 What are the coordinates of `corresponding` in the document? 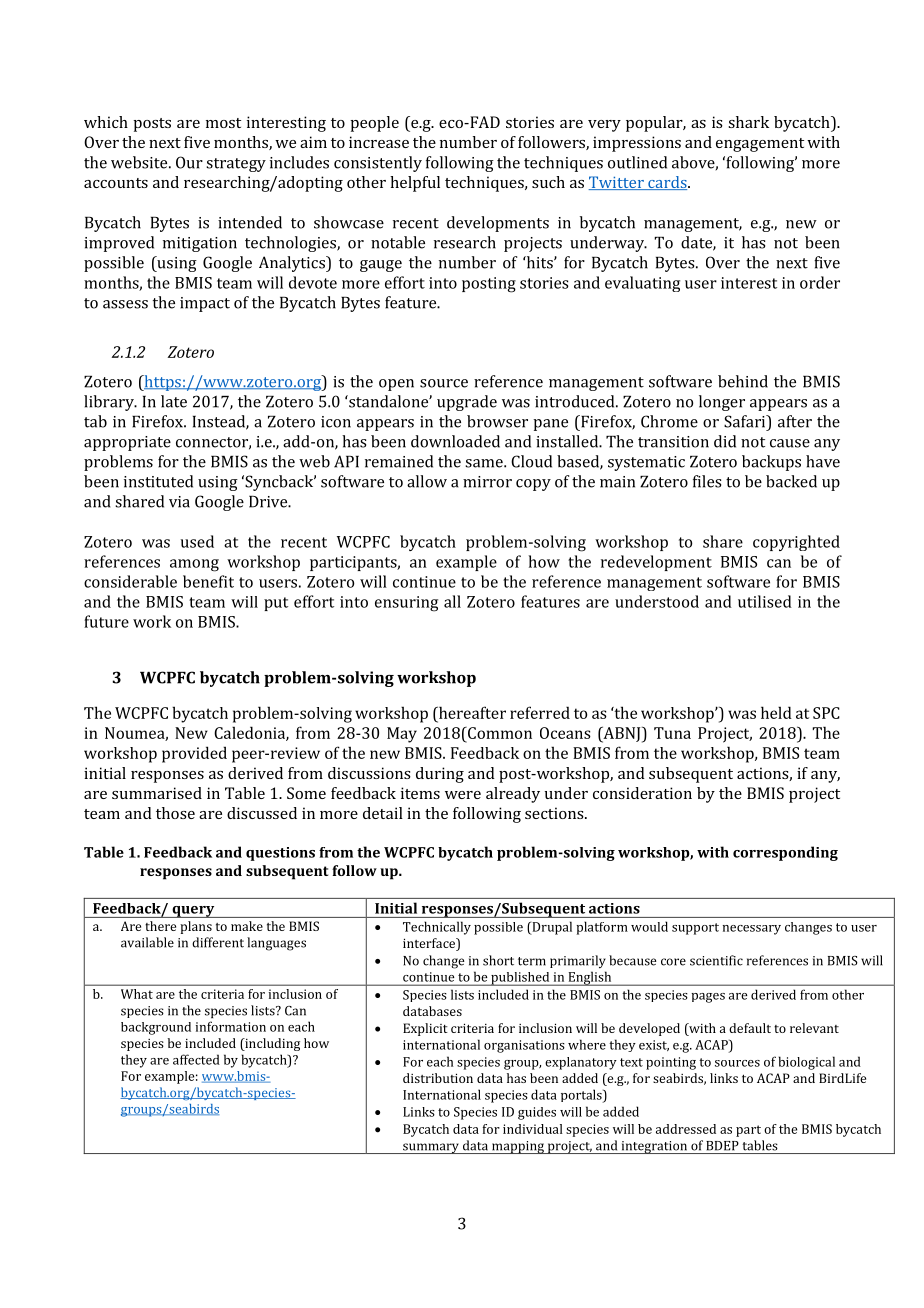 It's located at (785, 853).
